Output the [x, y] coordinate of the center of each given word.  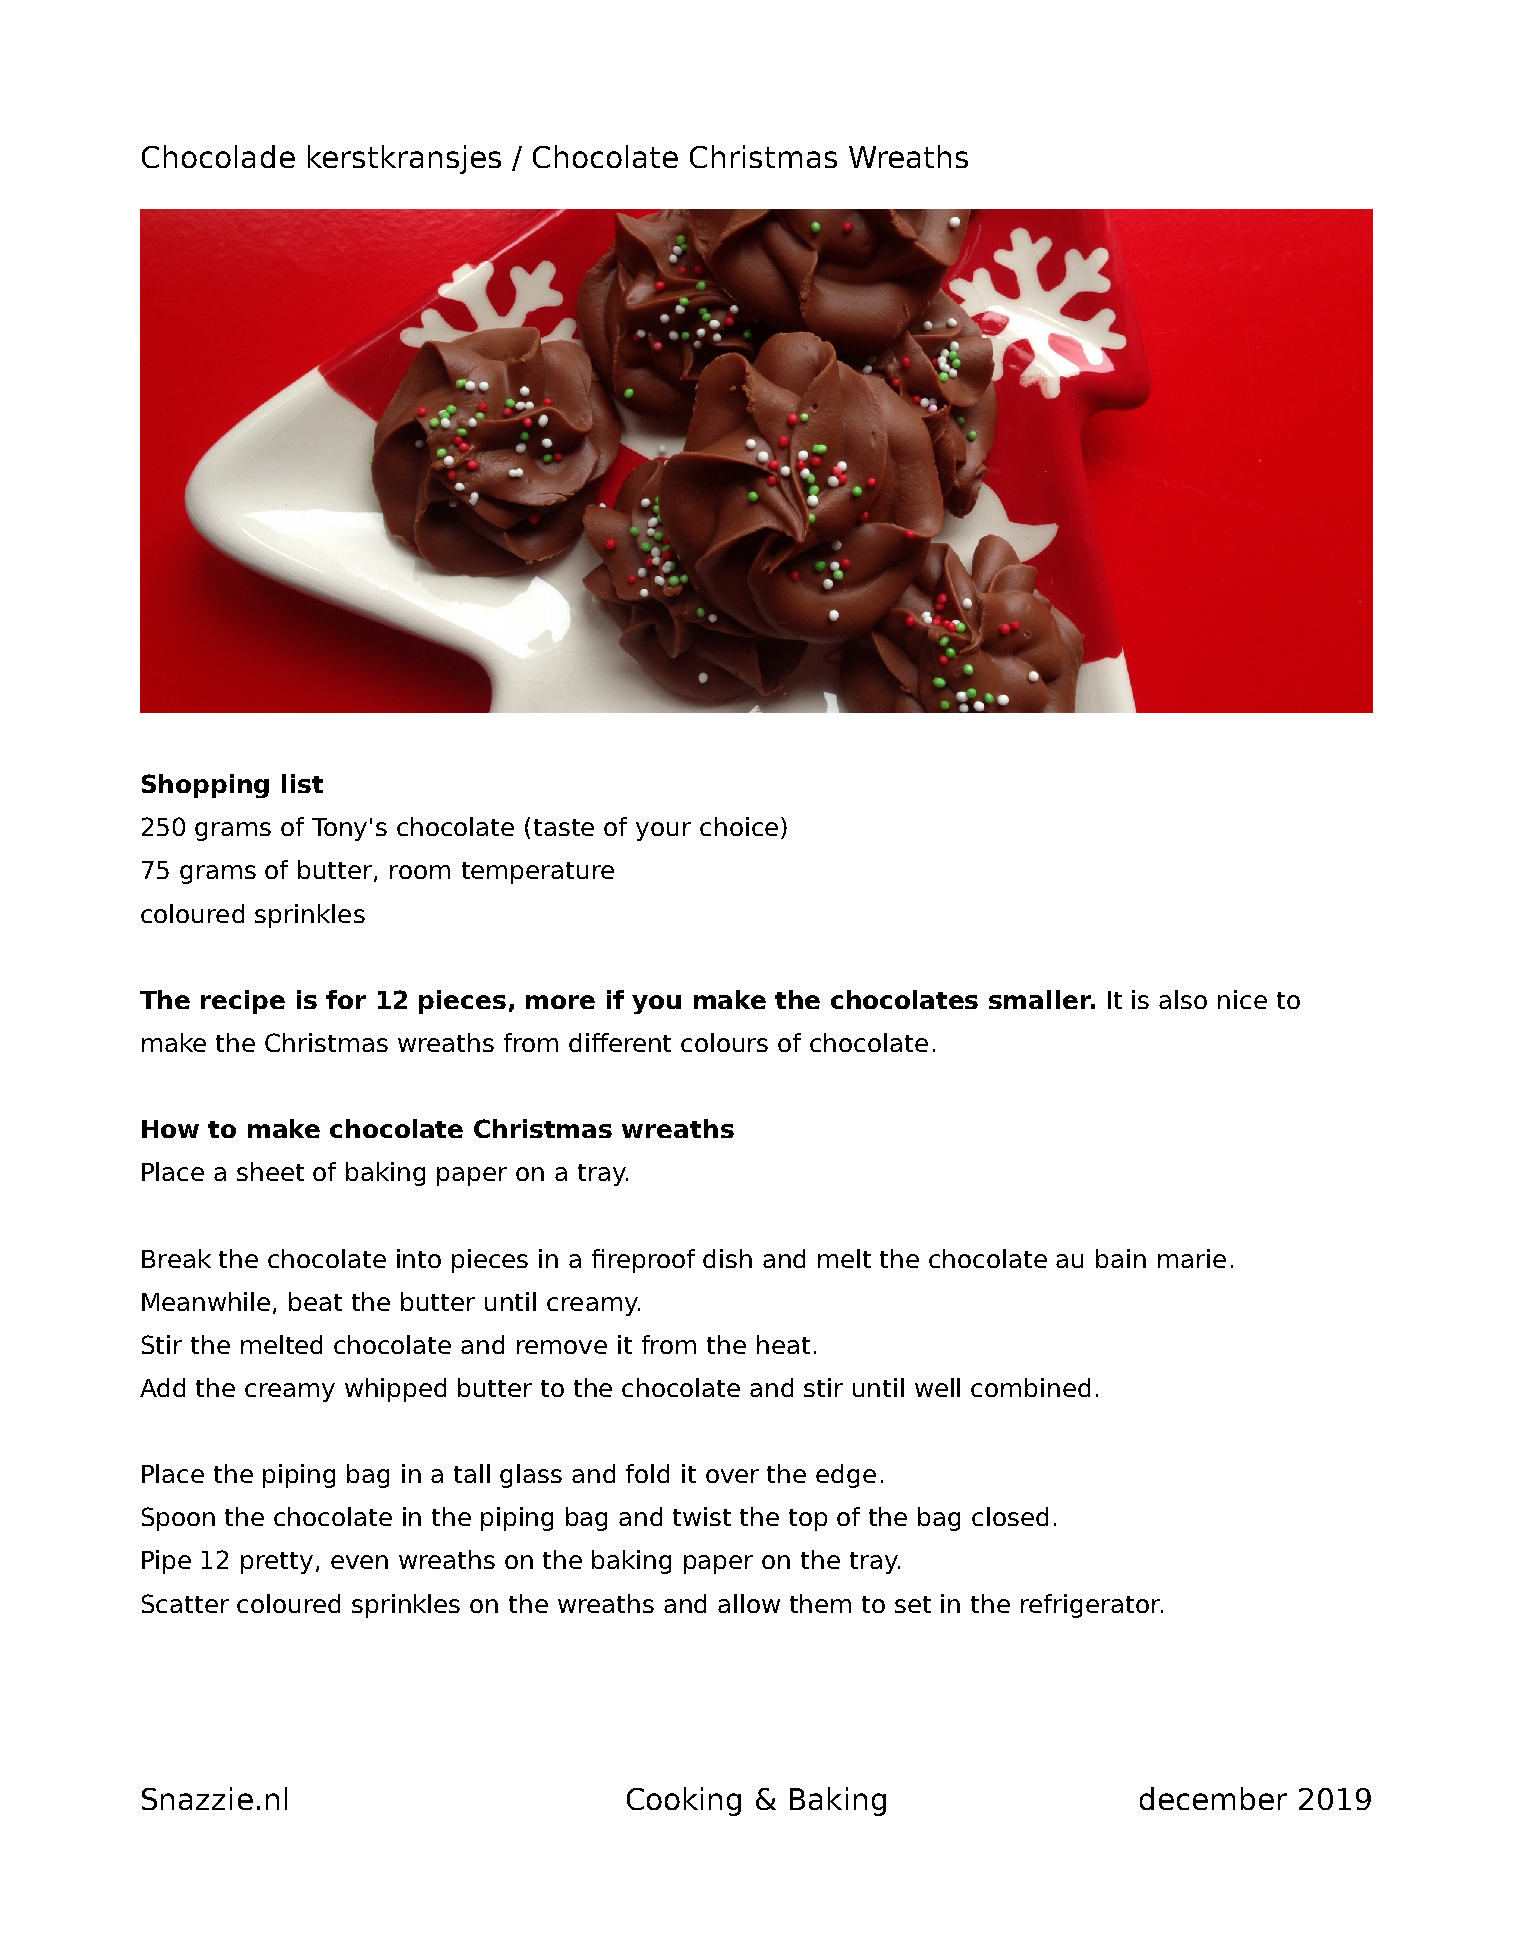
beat [315, 1301]
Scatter [185, 1603]
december [1213, 1798]
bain [1121, 1258]
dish [727, 1258]
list [302, 783]
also [1183, 999]
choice [739, 826]
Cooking [684, 1801]
